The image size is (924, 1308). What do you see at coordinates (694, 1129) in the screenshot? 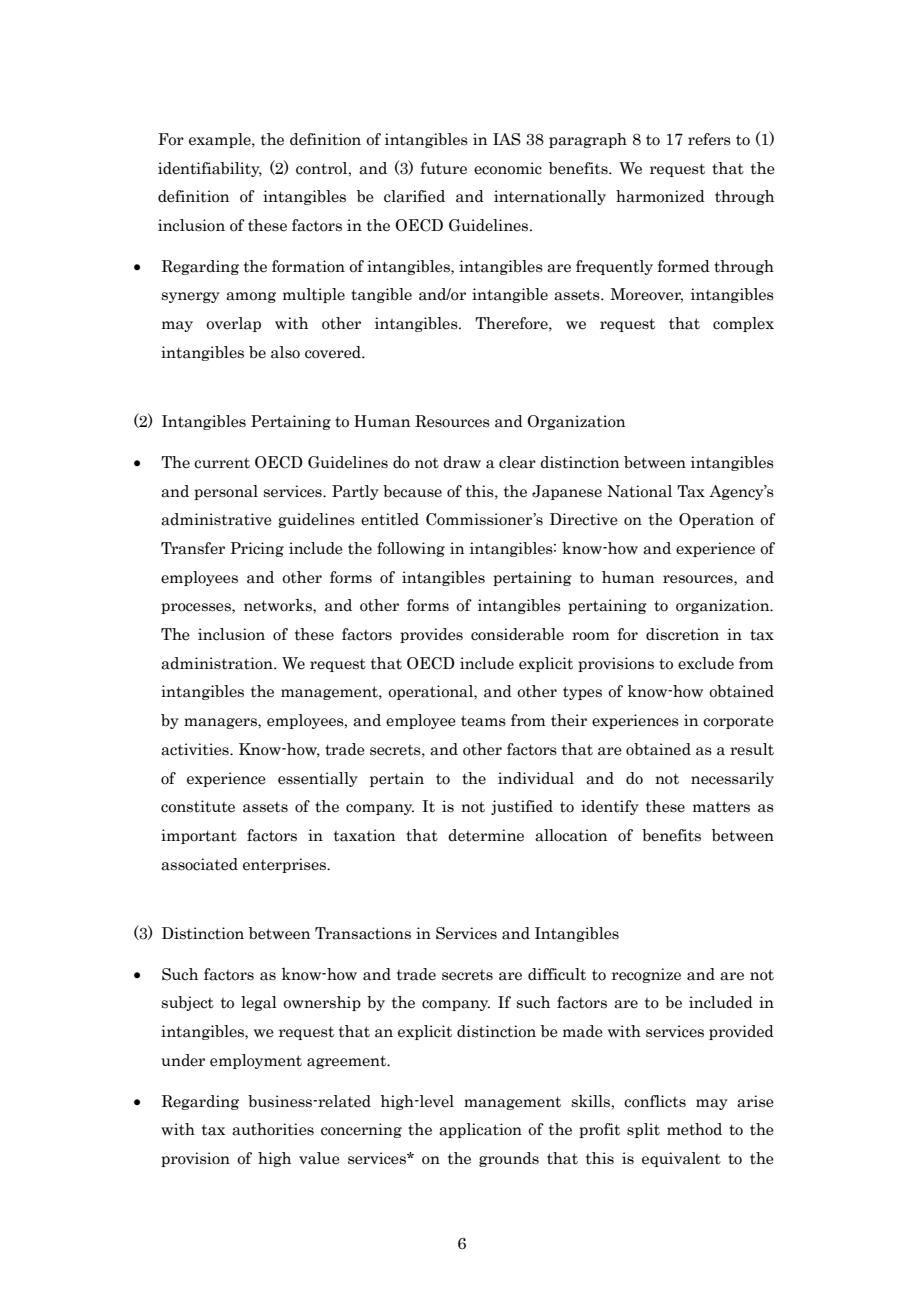
I see `method` at bounding box center [694, 1129].
